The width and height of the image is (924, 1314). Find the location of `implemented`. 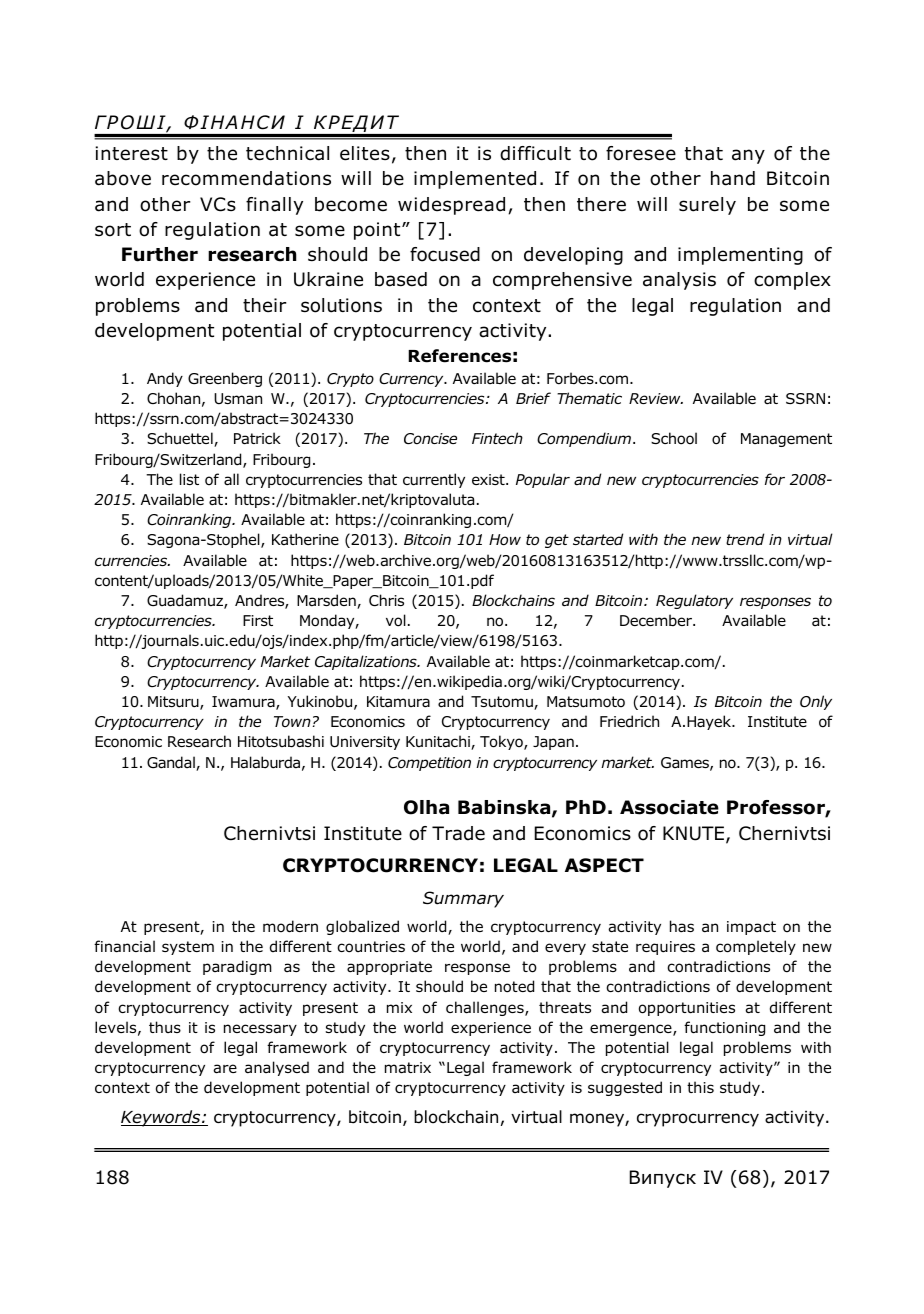

implemented is located at coordinates (475, 180).
